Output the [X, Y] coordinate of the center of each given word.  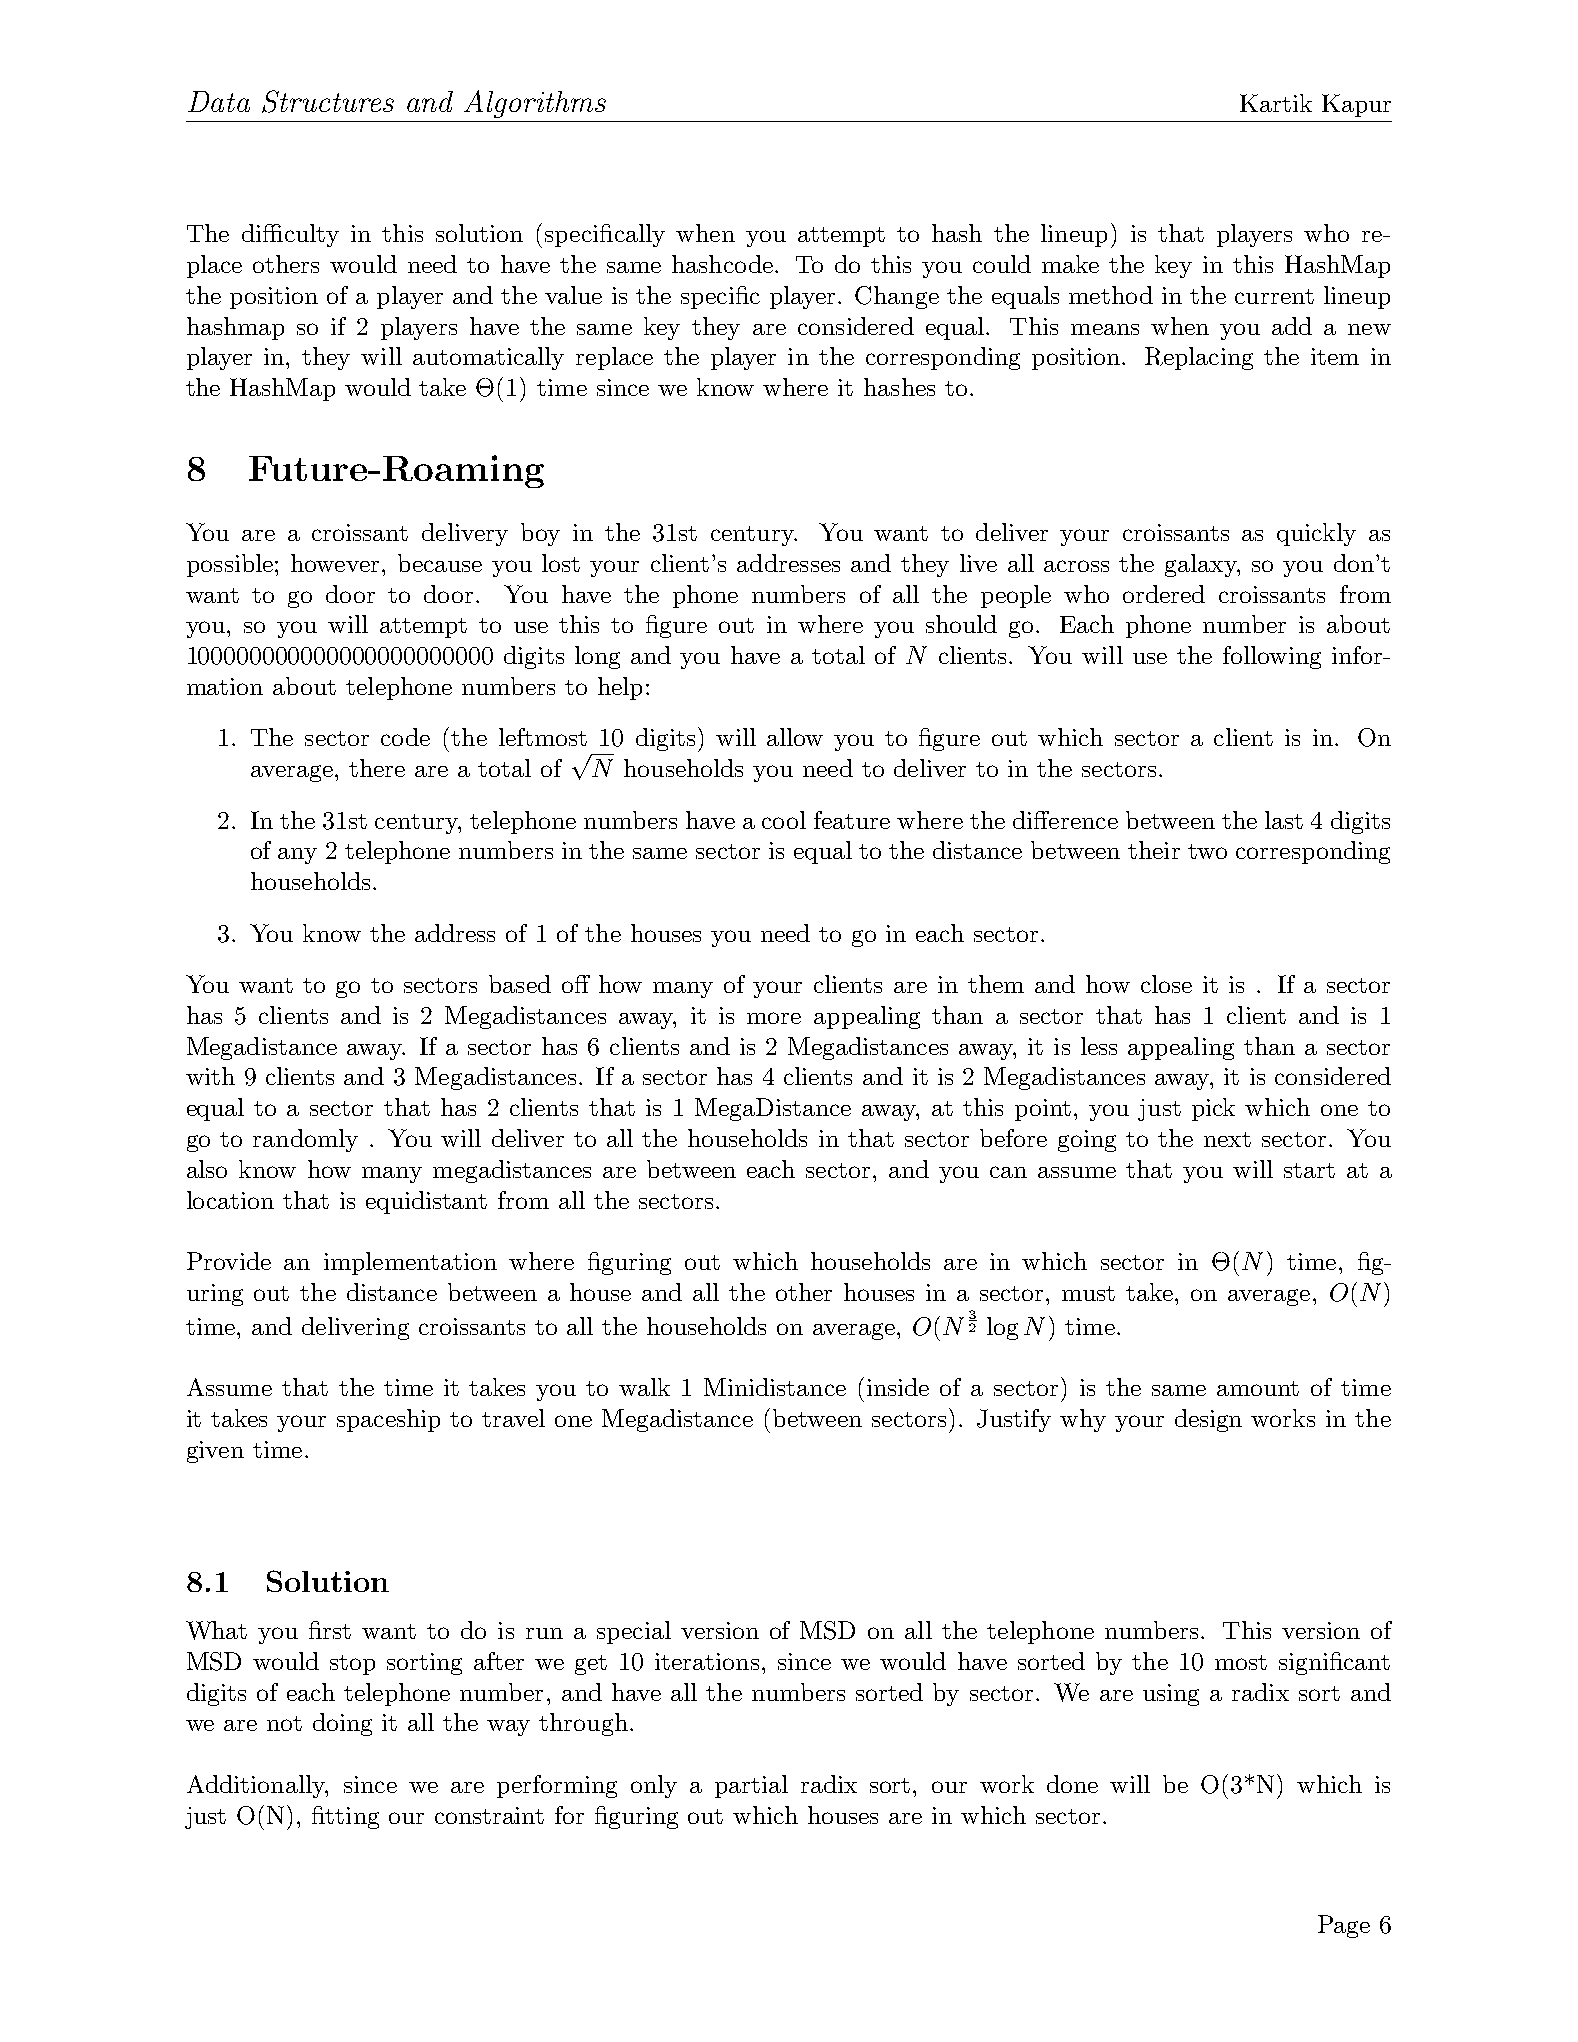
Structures [328, 101]
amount [1258, 1388]
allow [795, 737]
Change [897, 297]
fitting [345, 1817]
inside [898, 1387]
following [1272, 657]
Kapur [1356, 105]
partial [751, 1786]
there [377, 768]
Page [1344, 1926]
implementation [410, 1263]
